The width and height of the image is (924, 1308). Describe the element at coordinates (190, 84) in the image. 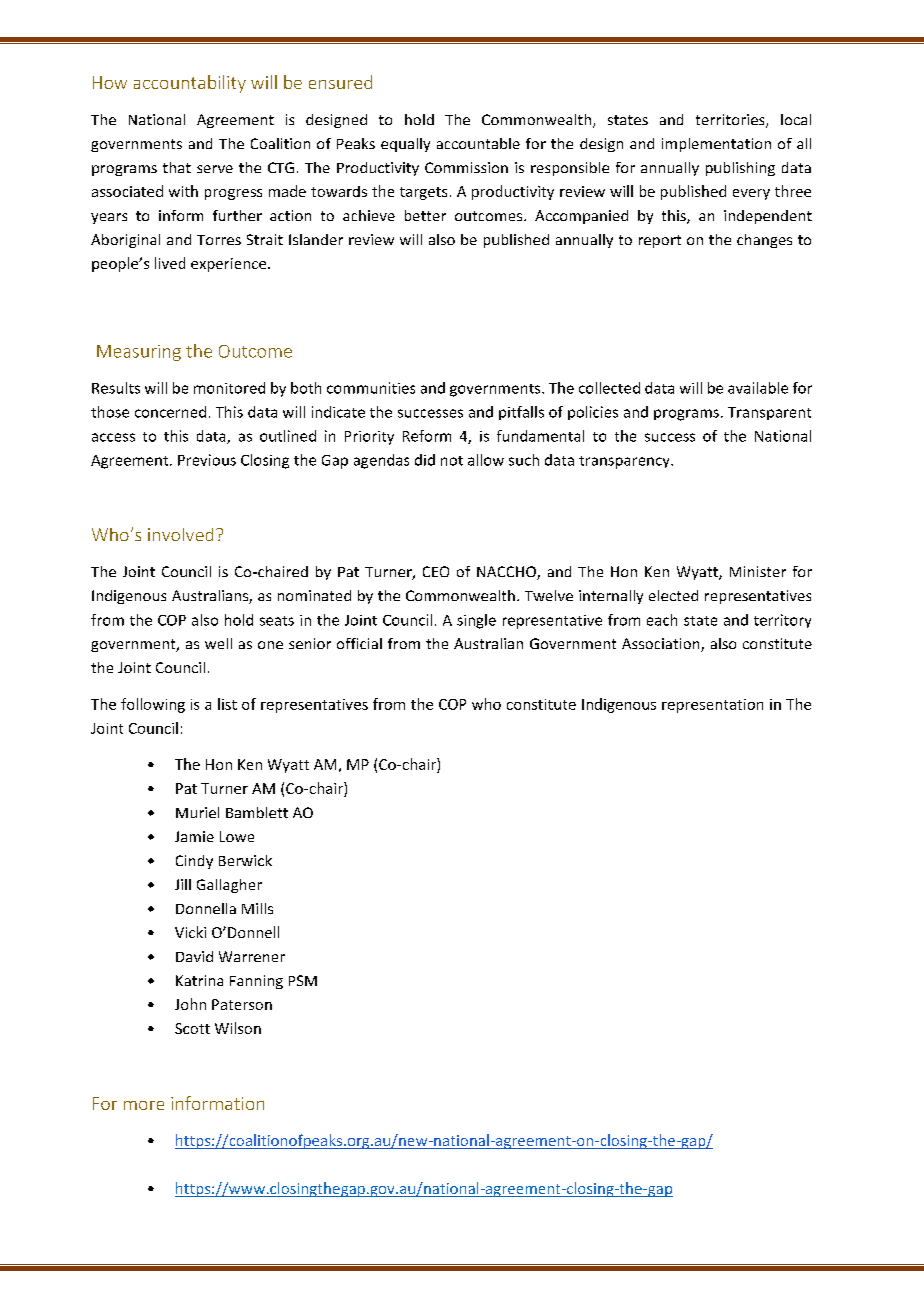

I see `accountability` at that location.
